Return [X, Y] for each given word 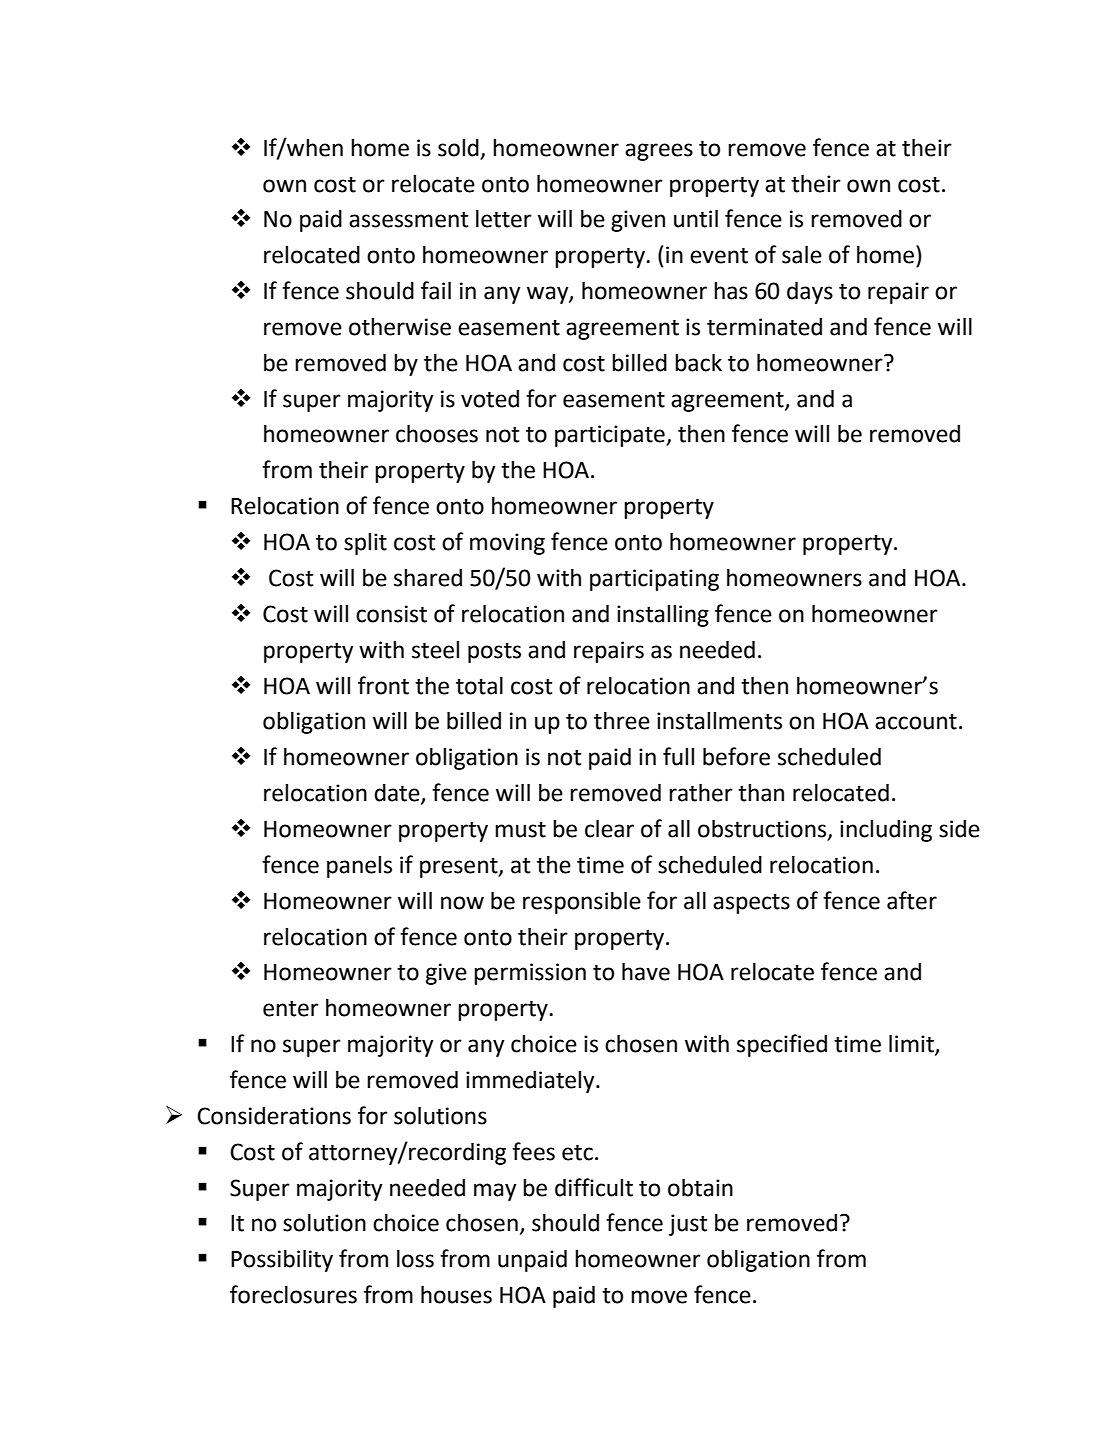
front [383, 685]
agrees [659, 152]
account [916, 722]
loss [415, 1258]
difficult [594, 1187]
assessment [408, 220]
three [622, 720]
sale [802, 254]
